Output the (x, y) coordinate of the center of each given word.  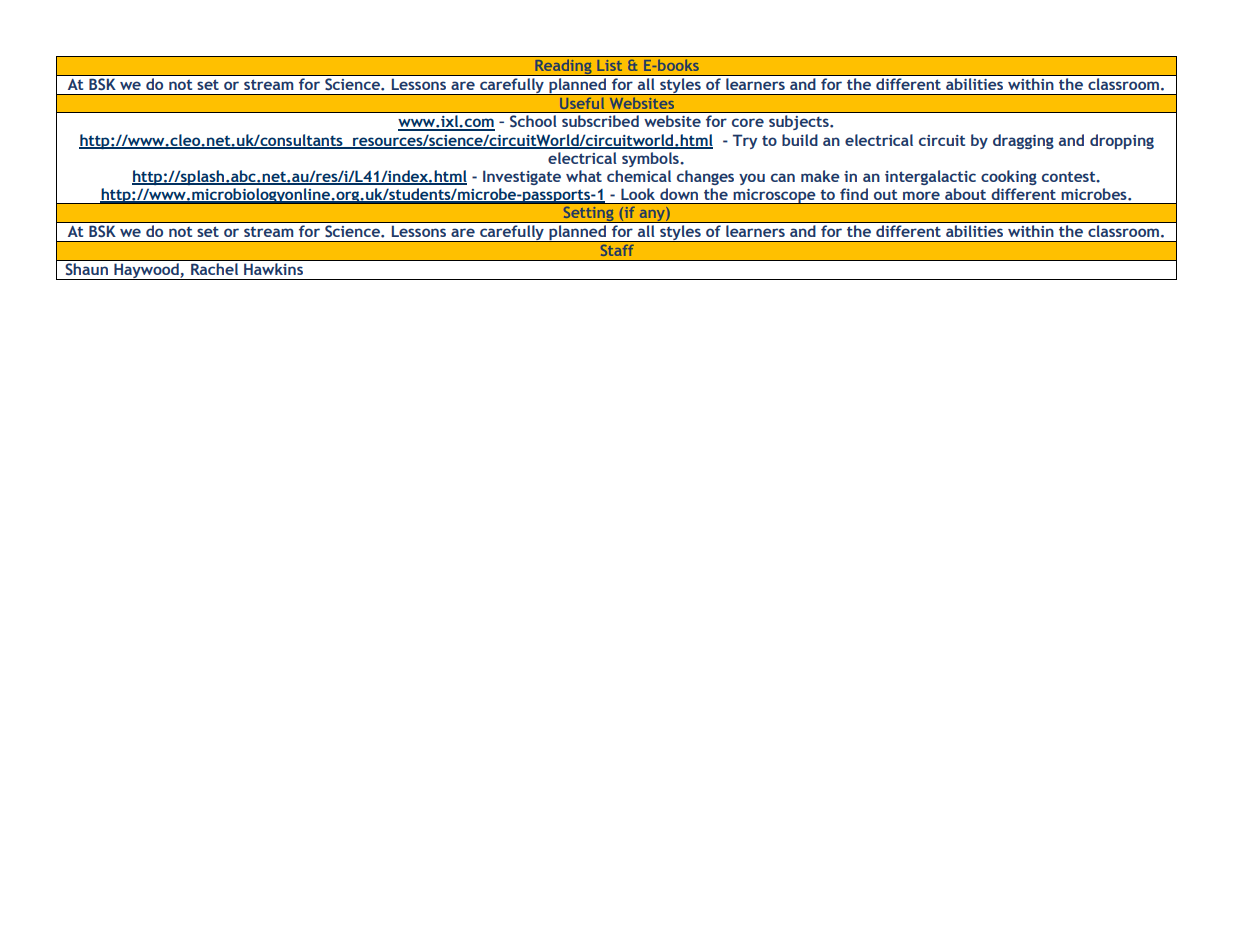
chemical (639, 176)
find (854, 194)
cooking (1009, 177)
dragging (1023, 141)
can (783, 177)
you (752, 179)
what (584, 176)
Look (638, 194)
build (800, 140)
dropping (1122, 141)
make (820, 176)
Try (745, 141)
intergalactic (930, 177)
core (748, 122)
